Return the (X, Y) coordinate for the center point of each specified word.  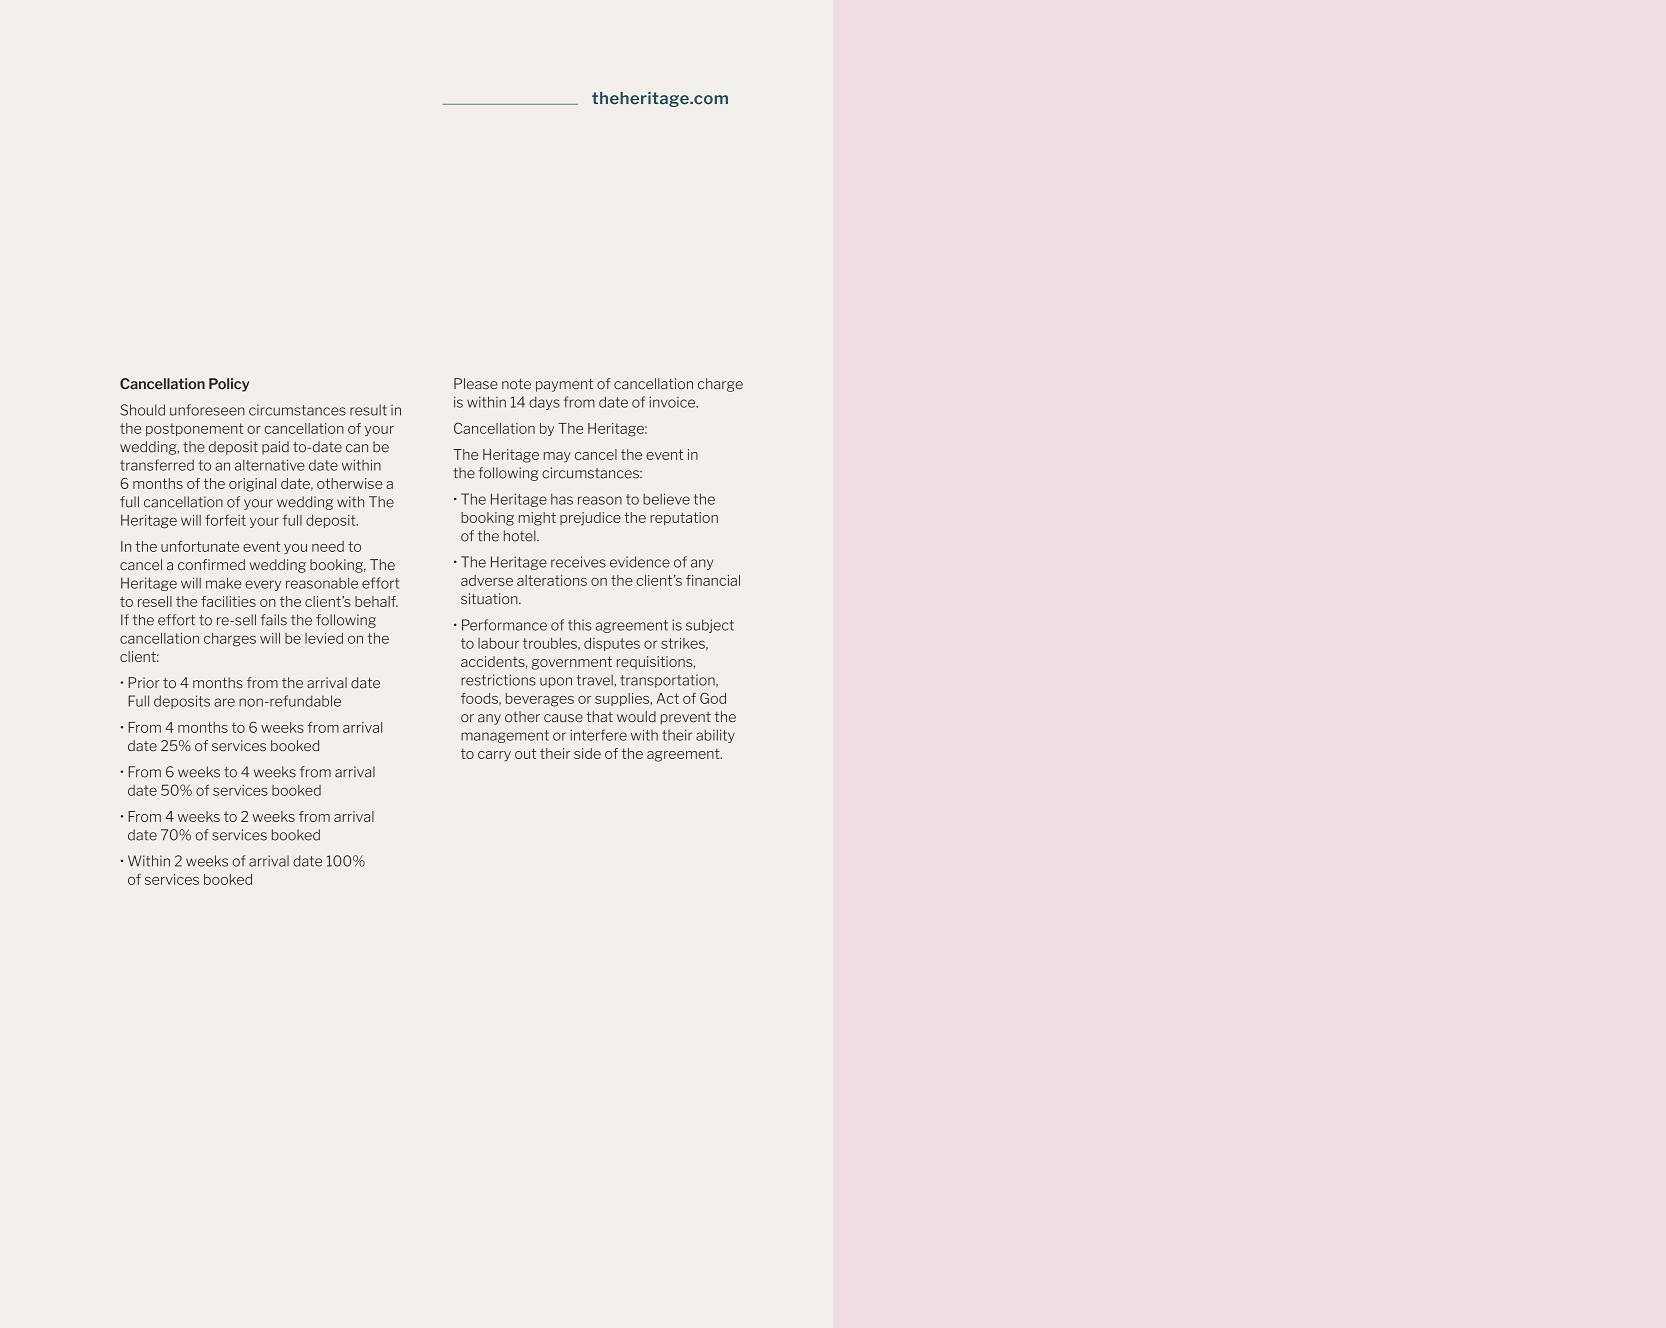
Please (476, 384)
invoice (673, 402)
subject (710, 626)
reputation (684, 518)
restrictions (498, 680)
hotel (521, 536)
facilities (228, 601)
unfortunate (200, 546)
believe (666, 499)
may (557, 457)
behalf (376, 601)
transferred (157, 465)
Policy (229, 385)
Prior (144, 683)
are (224, 702)
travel (596, 680)
